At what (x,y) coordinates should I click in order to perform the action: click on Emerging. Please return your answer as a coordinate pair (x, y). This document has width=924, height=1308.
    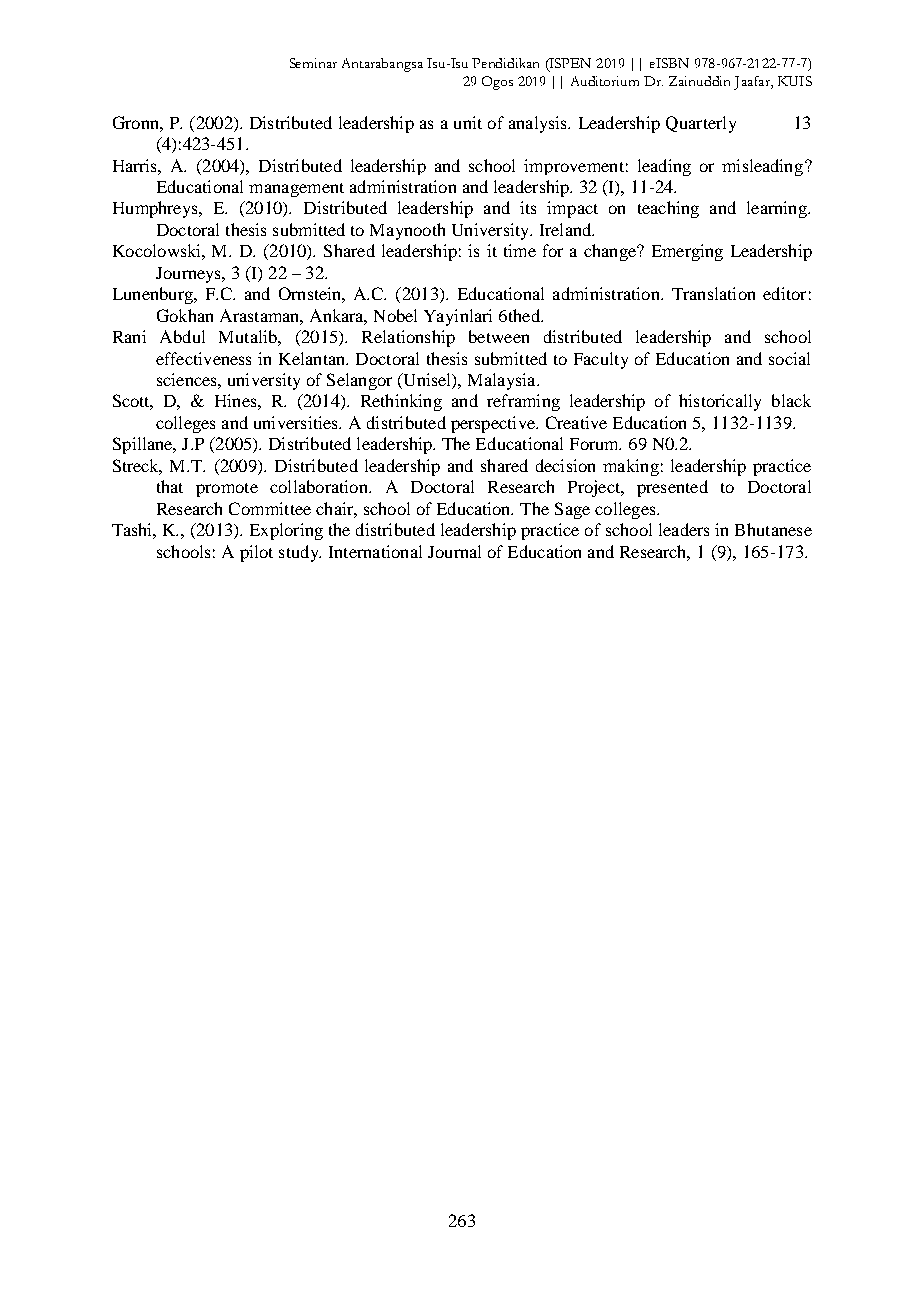
    Looking at the image, I should click on (687, 252).
